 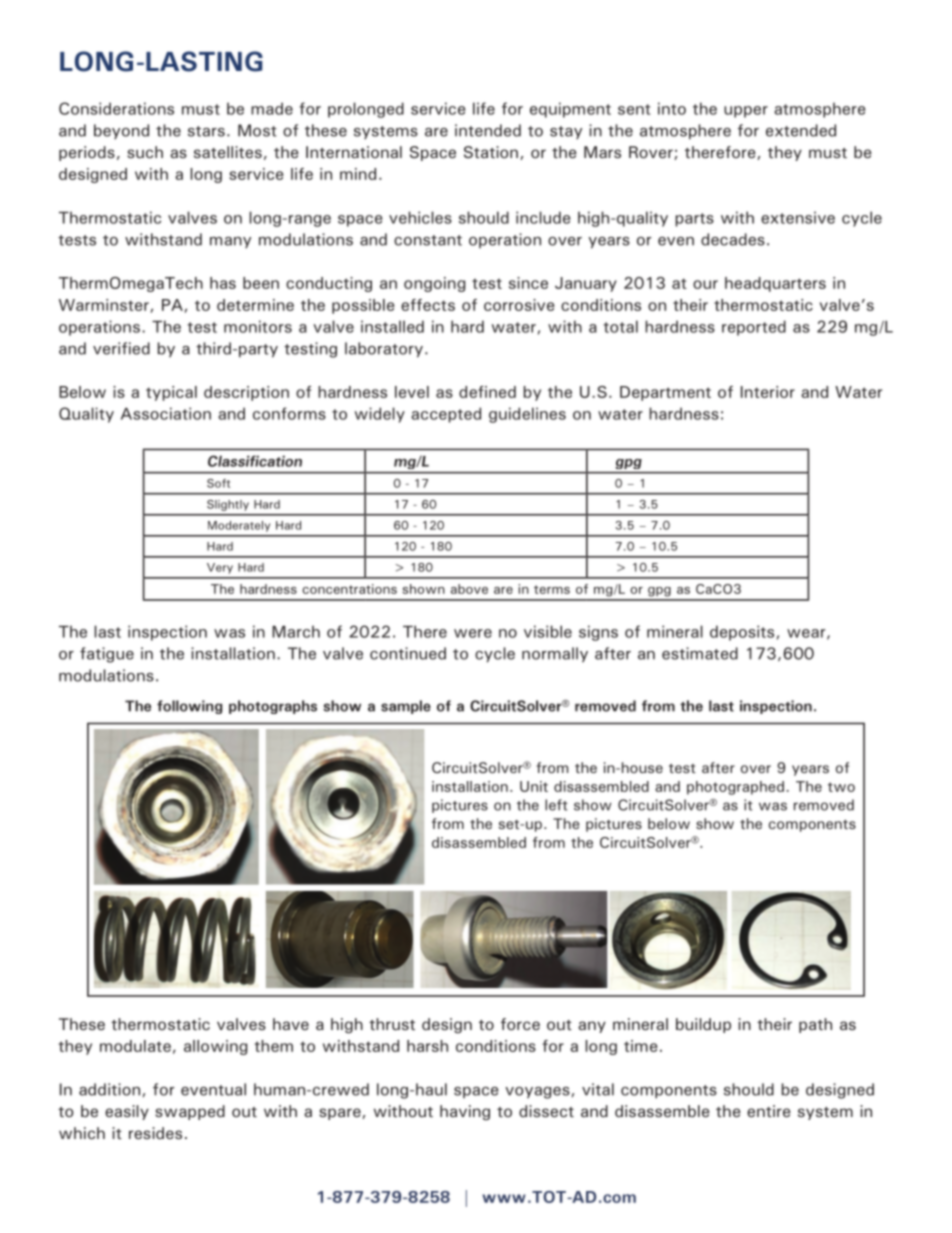 What do you see at coordinates (746, 112) in the screenshot?
I see `upper` at bounding box center [746, 112].
